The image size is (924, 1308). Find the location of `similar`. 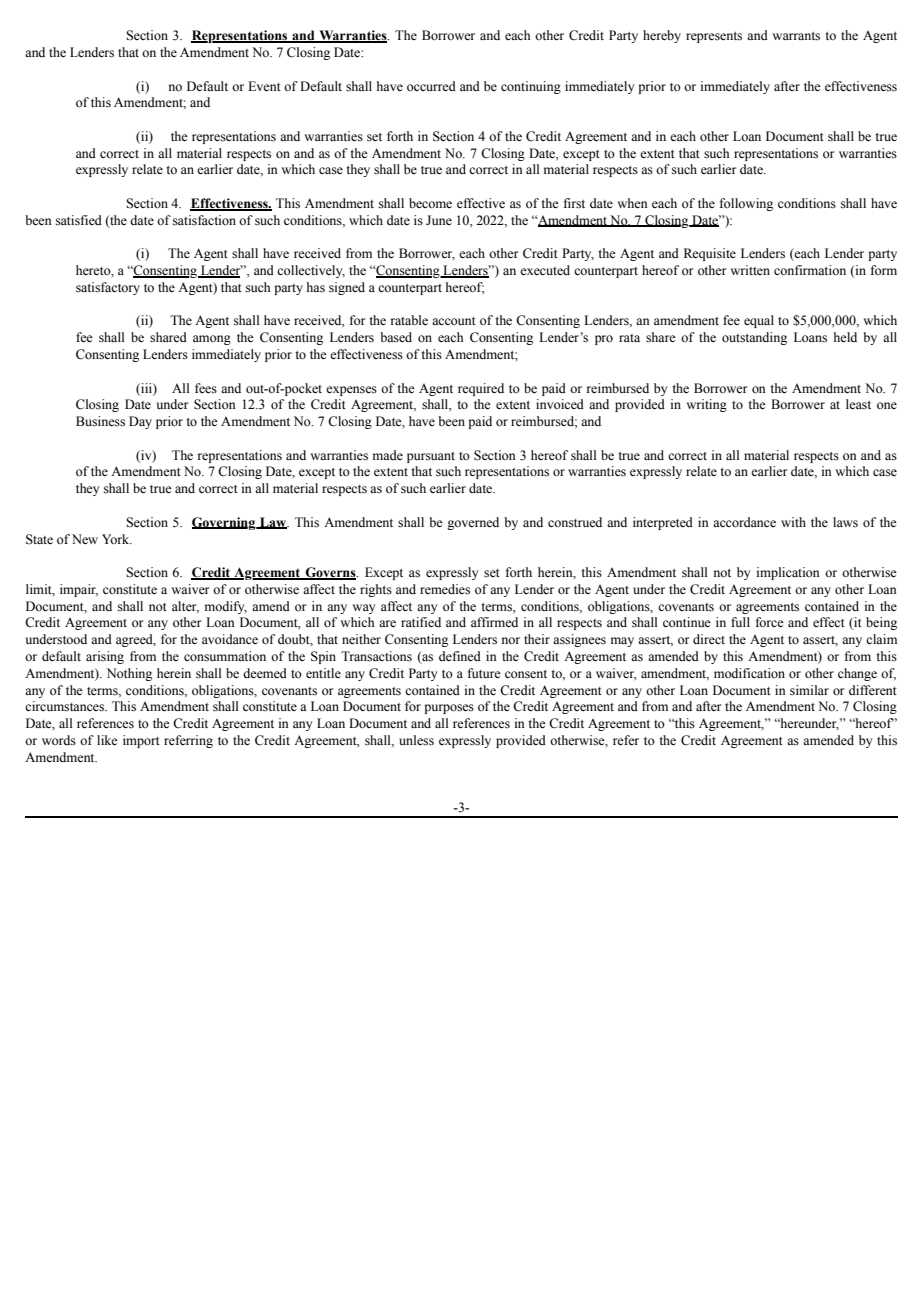

similar is located at coordinates (809, 690).
